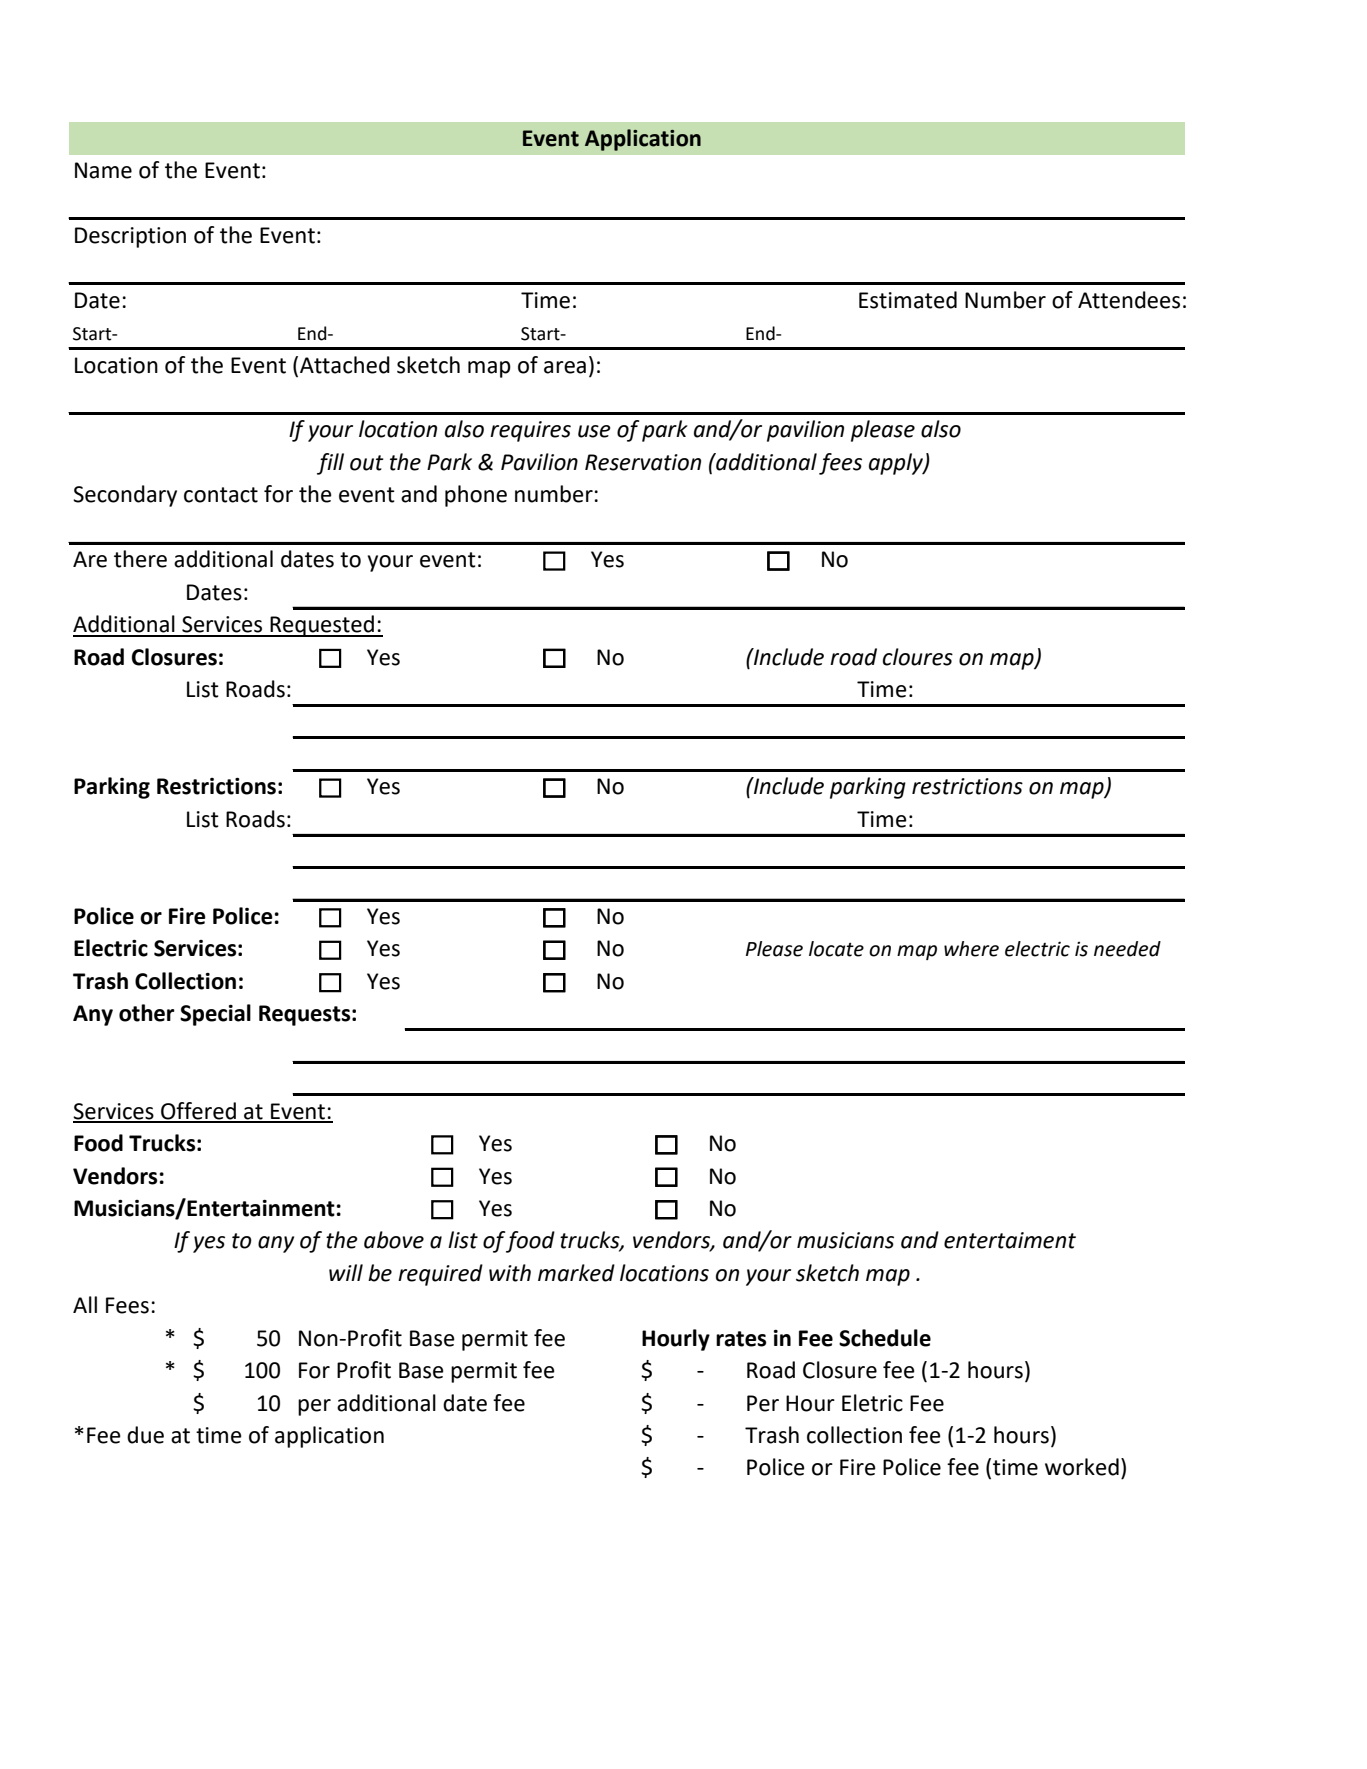 The image size is (1367, 1769). I want to click on where, so click(971, 949).
